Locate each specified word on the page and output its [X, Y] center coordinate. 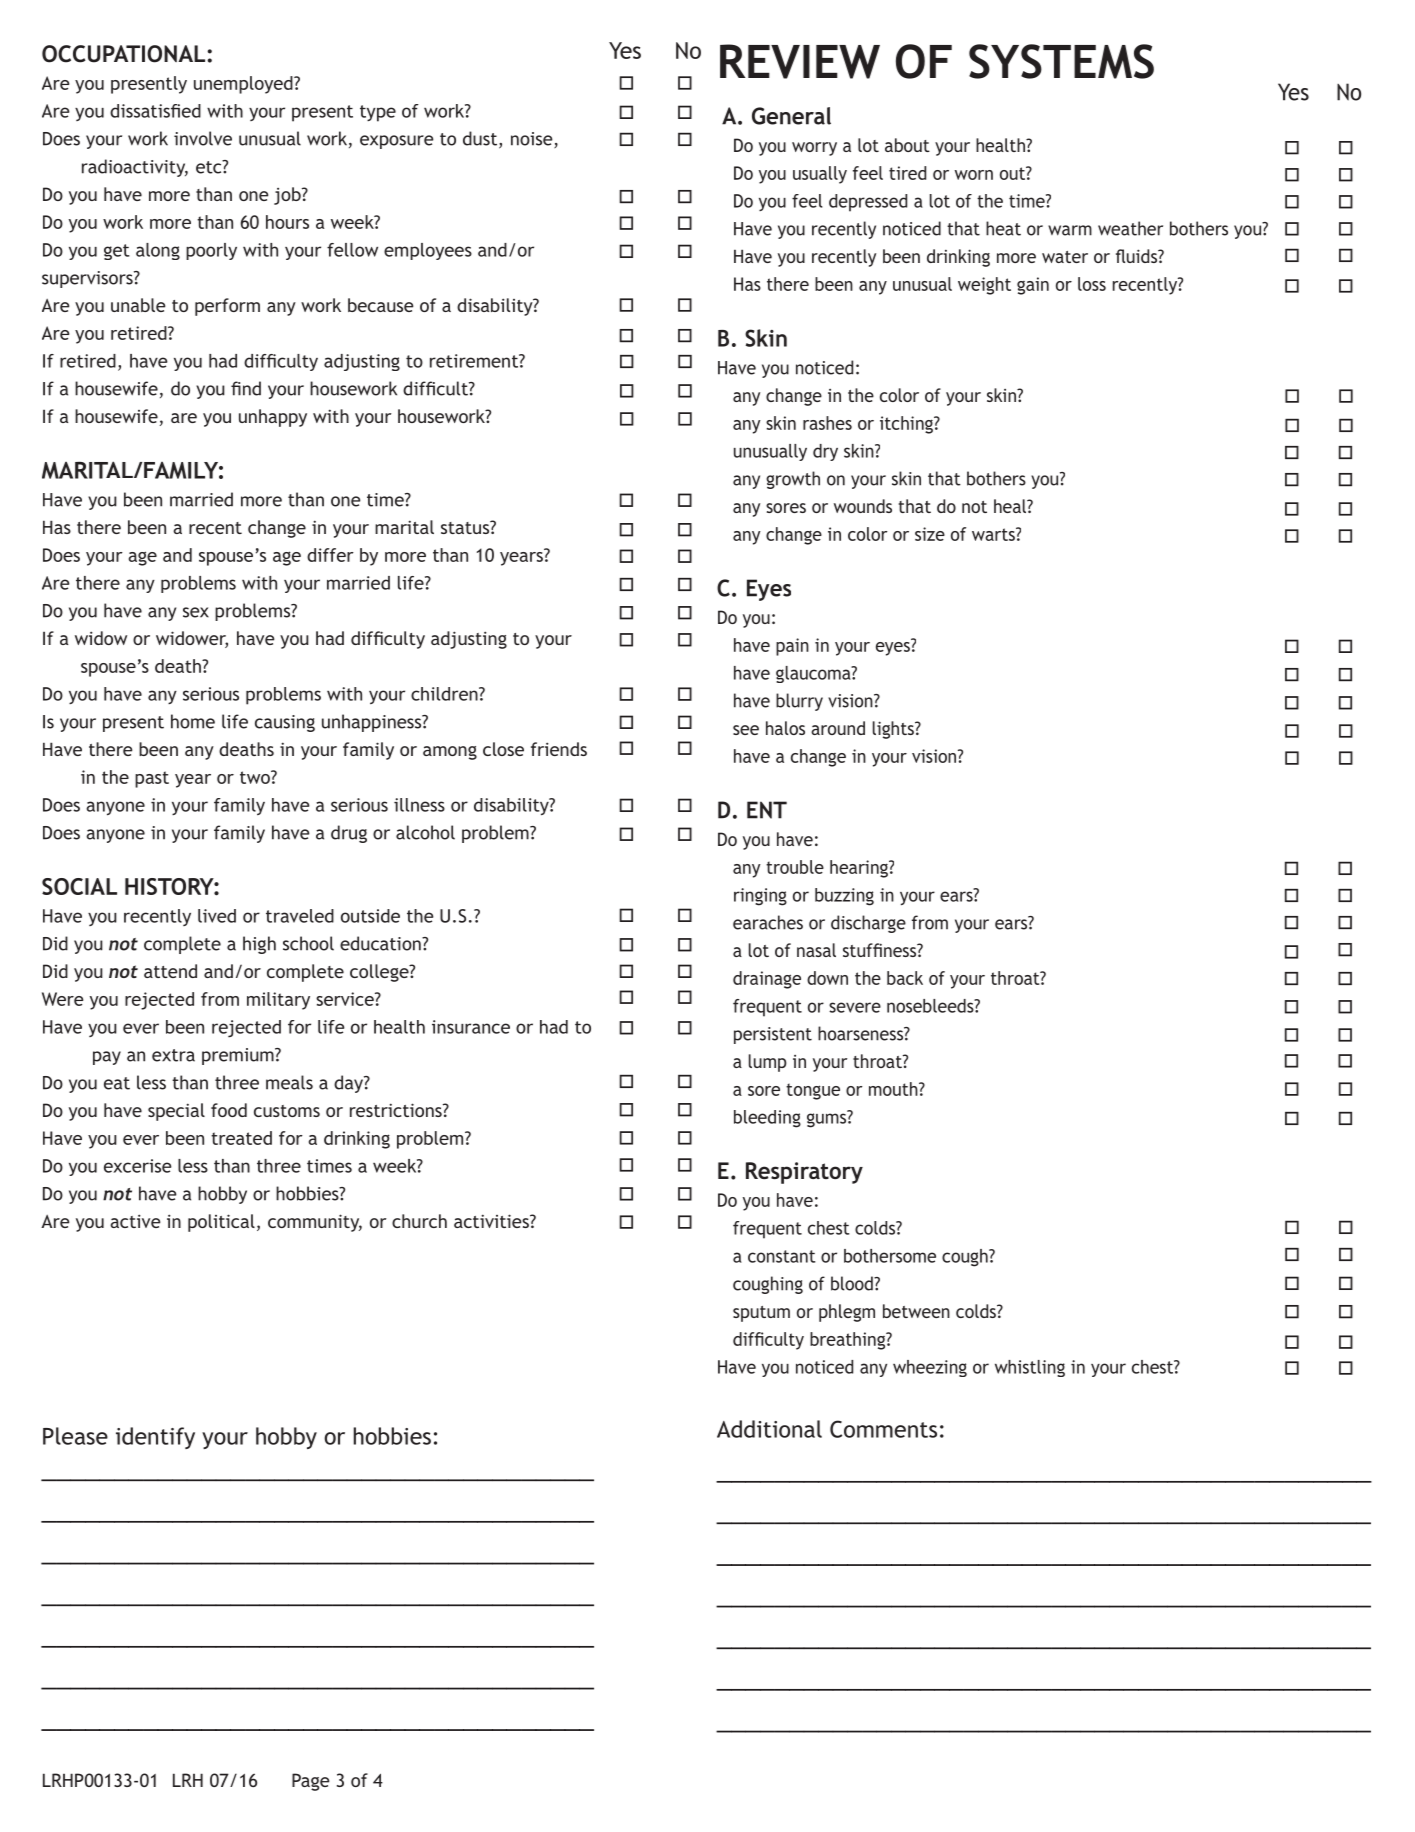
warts [994, 534]
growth [793, 480]
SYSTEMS [1061, 61]
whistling [1030, 1368]
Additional [769, 1429]
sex [196, 612]
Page [310, 1782]
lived [217, 916]
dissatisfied [155, 111]
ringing [760, 897]
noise [533, 140]
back [905, 978]
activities [492, 1221]
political [221, 1223]
